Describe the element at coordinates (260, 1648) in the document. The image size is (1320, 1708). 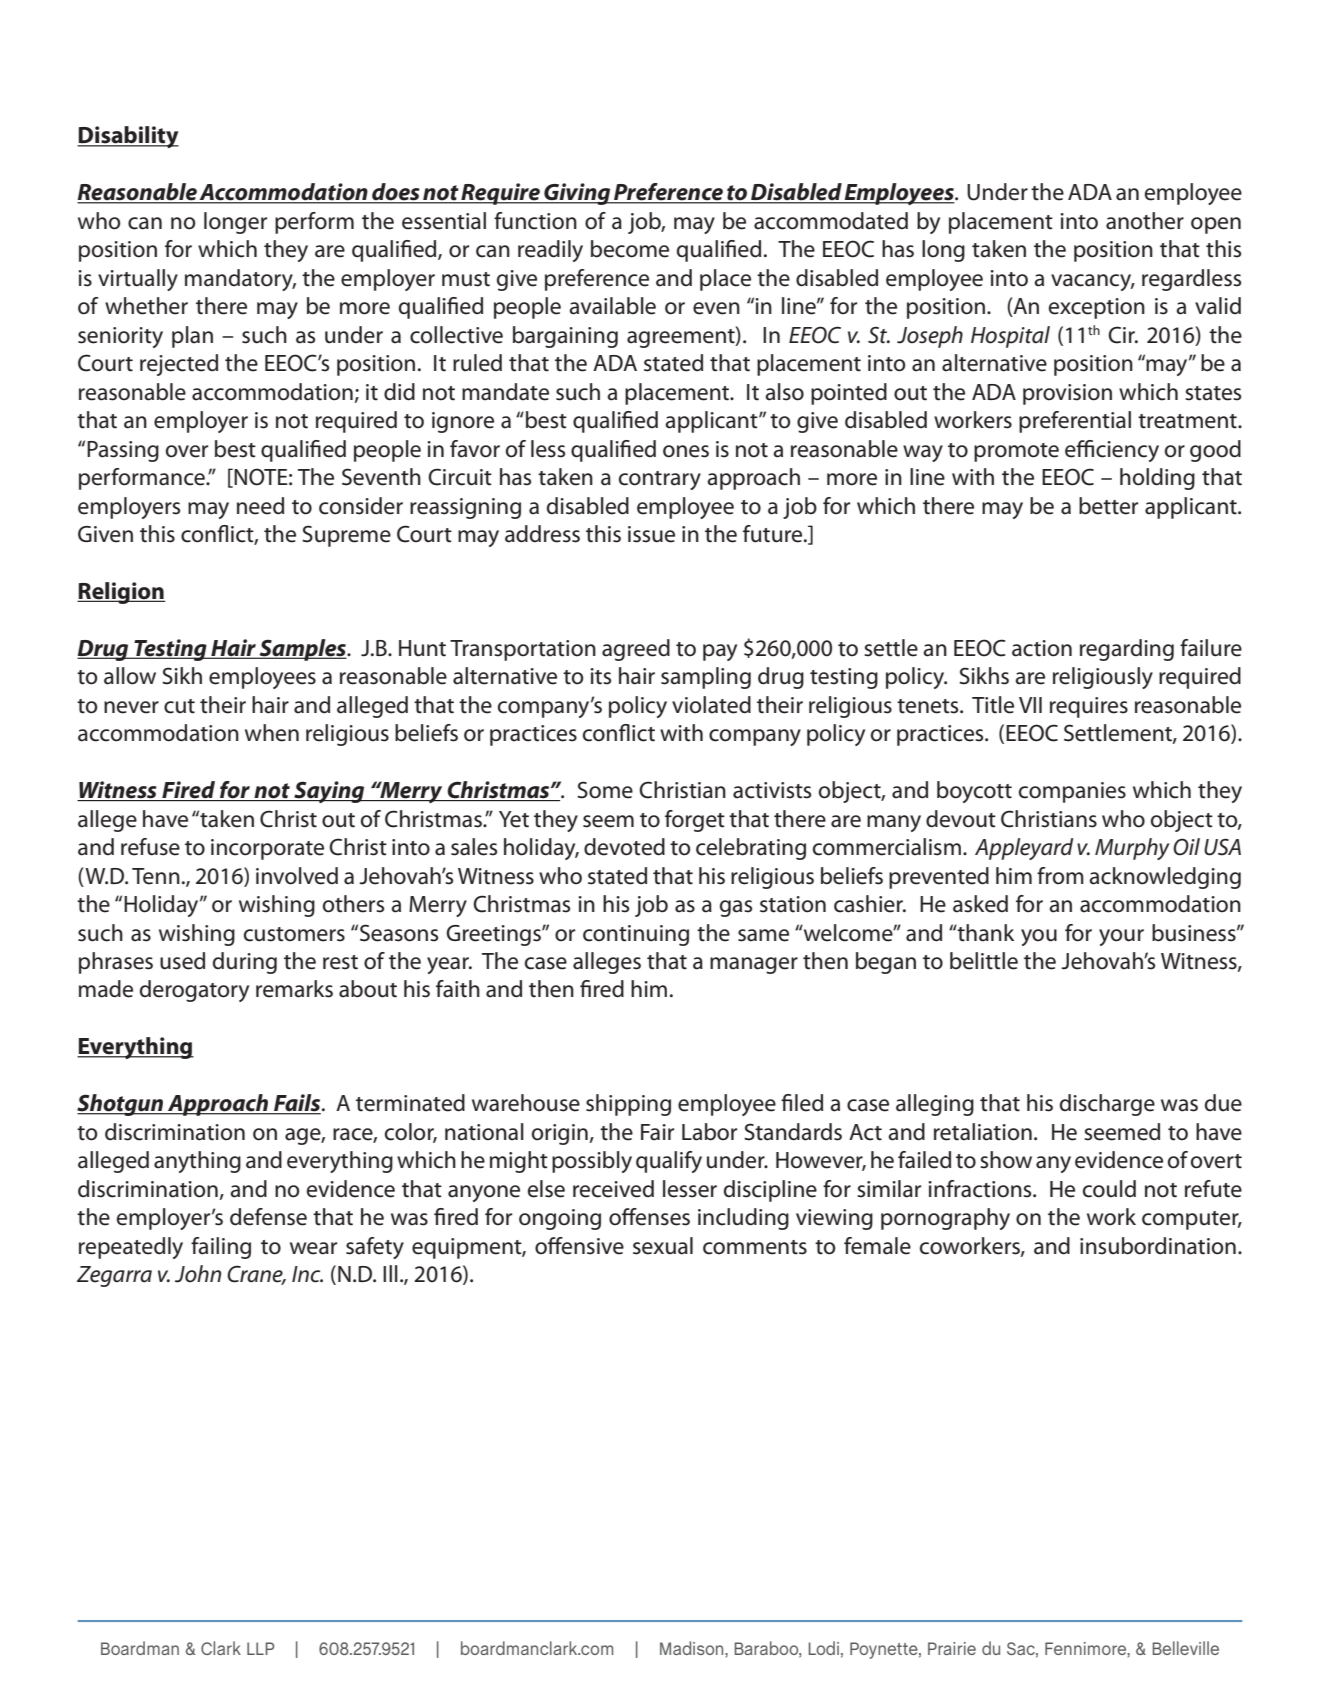
I see `LLP` at that location.
